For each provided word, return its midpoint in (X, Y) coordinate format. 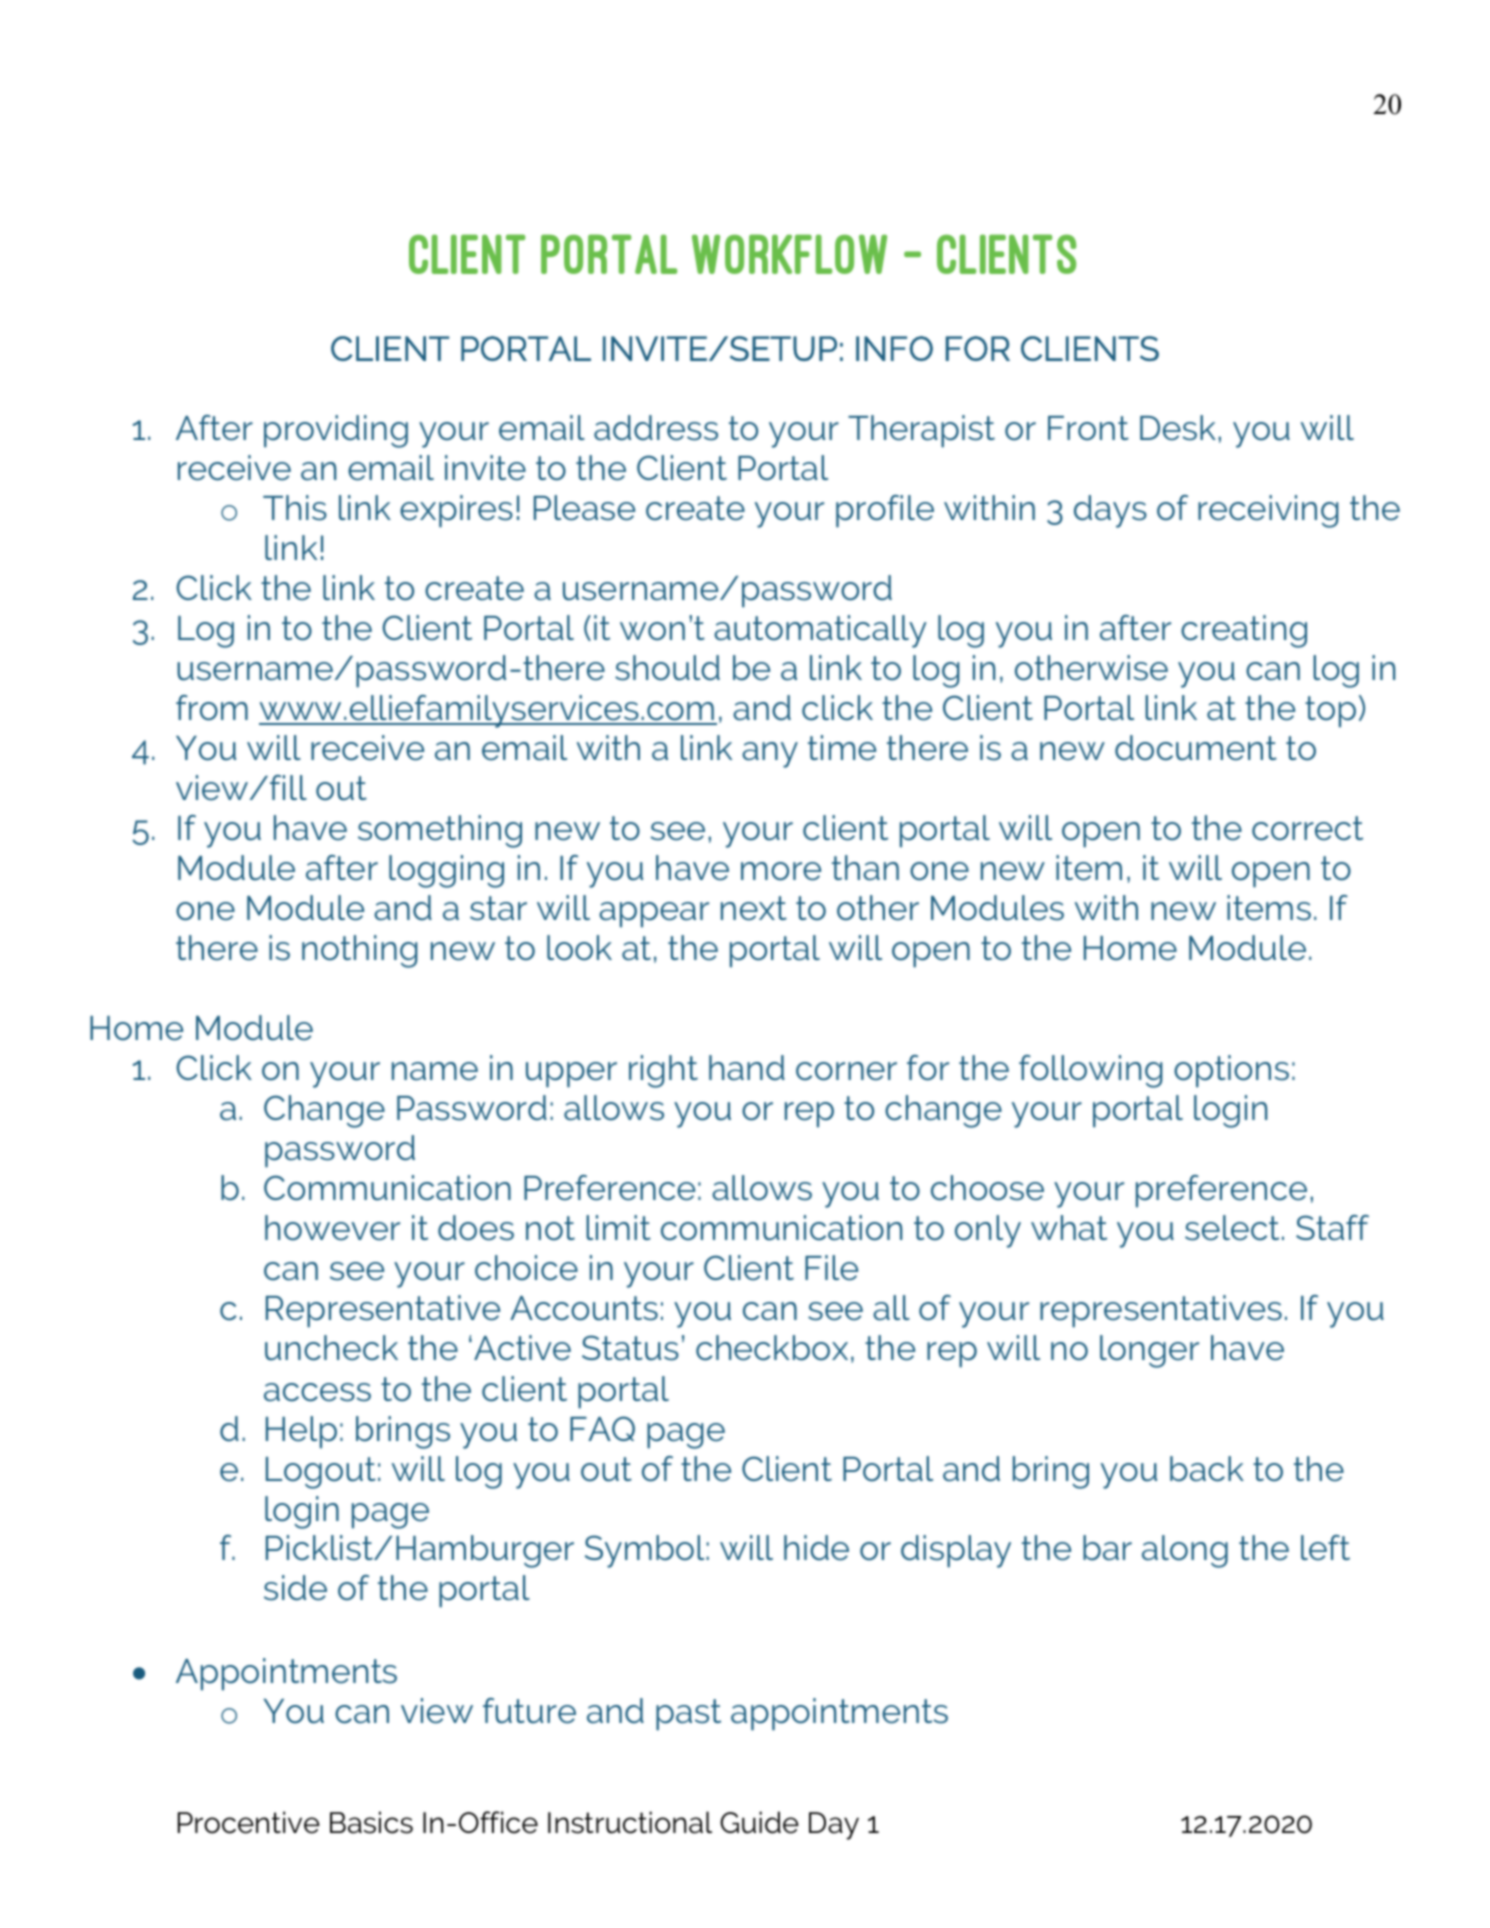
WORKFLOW (789, 254)
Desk (1178, 428)
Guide (759, 1822)
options (1231, 1071)
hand (747, 1068)
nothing (360, 951)
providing (336, 431)
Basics (371, 1822)
